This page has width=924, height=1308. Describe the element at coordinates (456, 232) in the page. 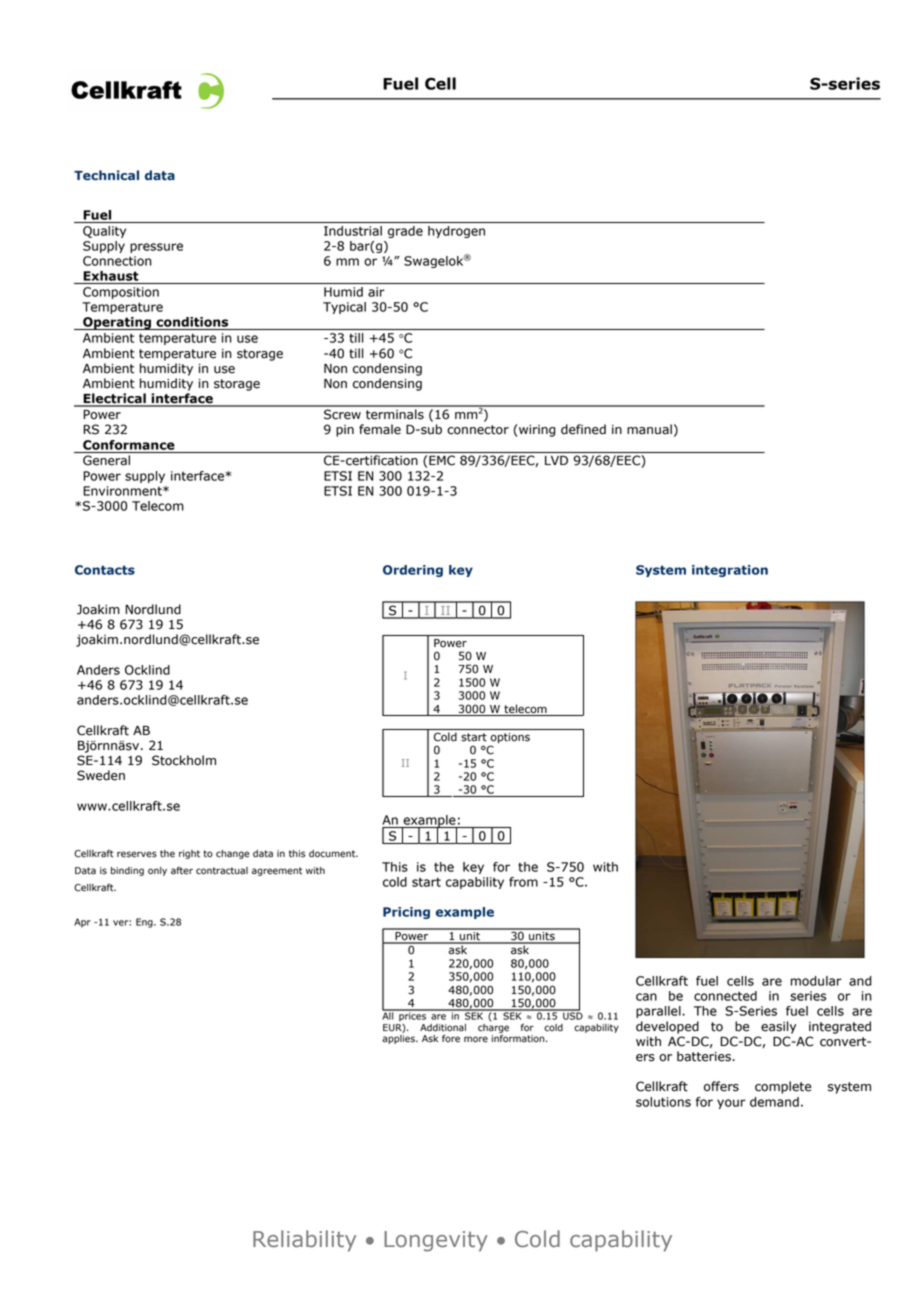

I see `hydrogen` at that location.
